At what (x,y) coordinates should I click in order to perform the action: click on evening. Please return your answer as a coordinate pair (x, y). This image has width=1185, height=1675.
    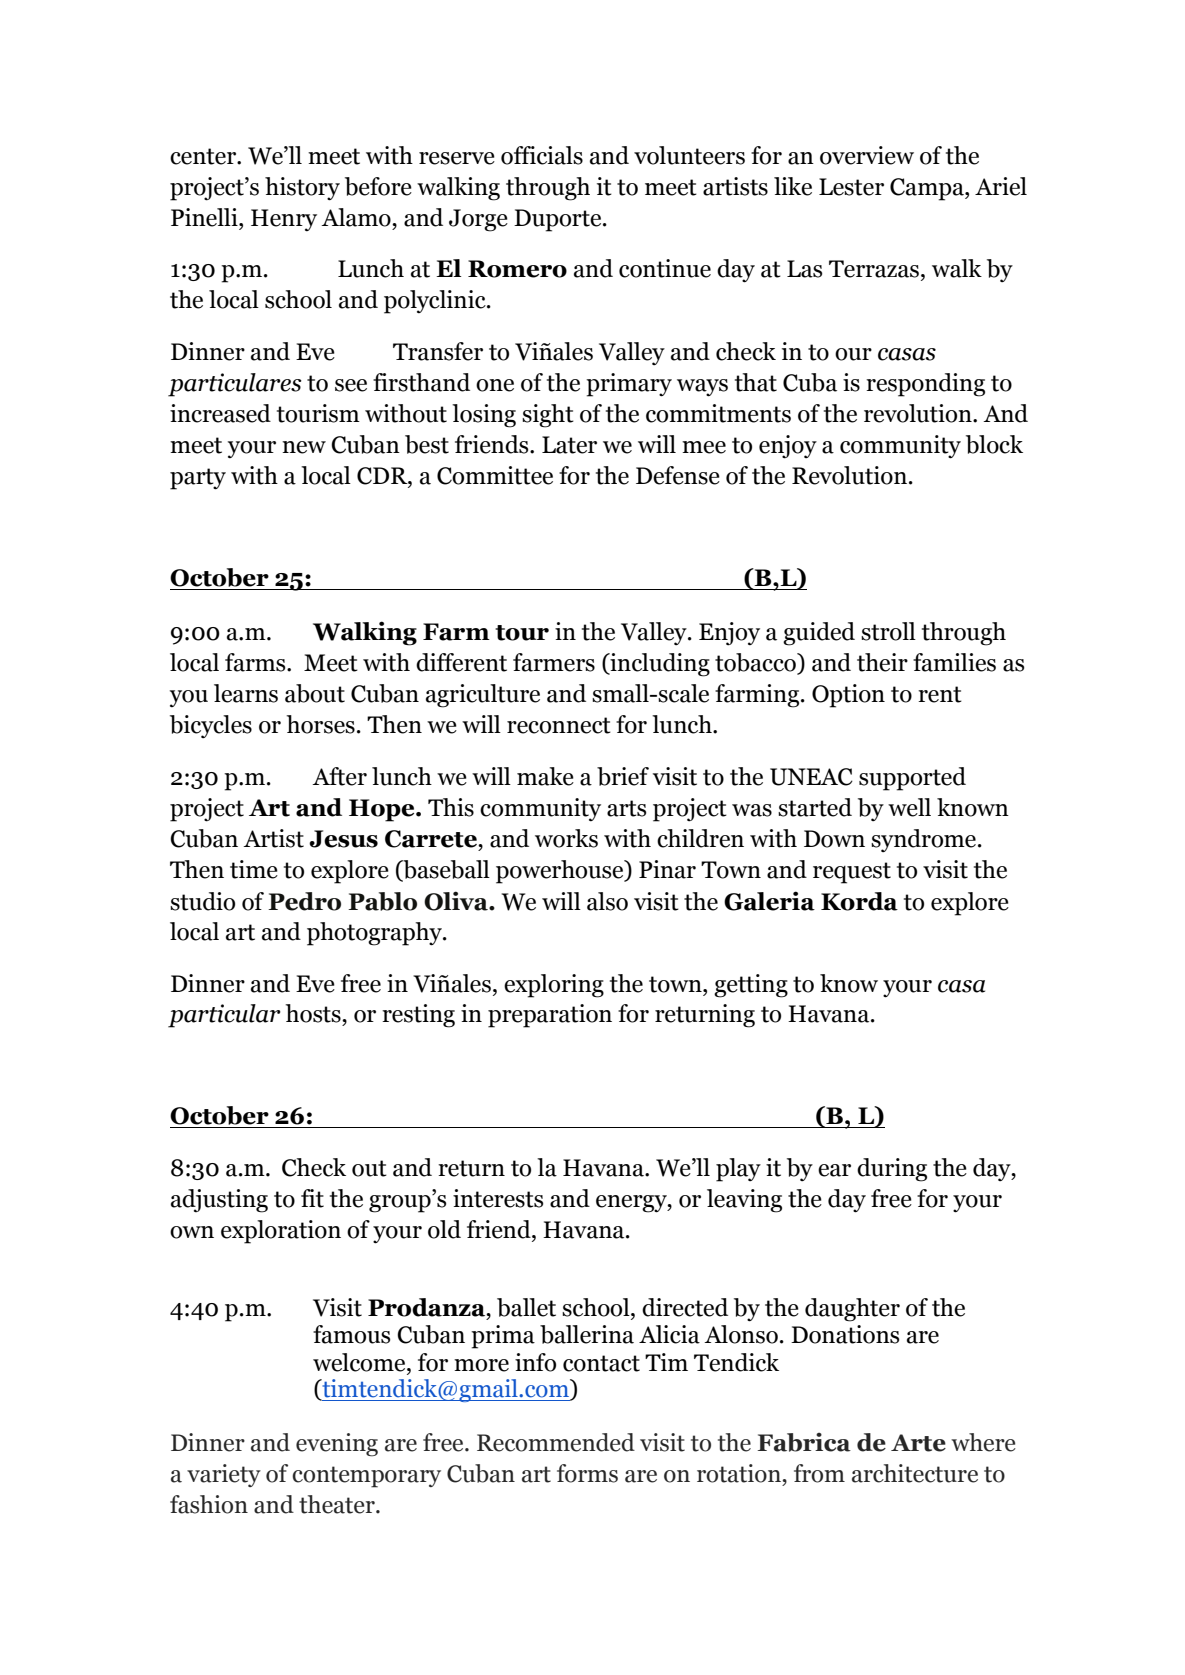
    Looking at the image, I should click on (337, 1445).
